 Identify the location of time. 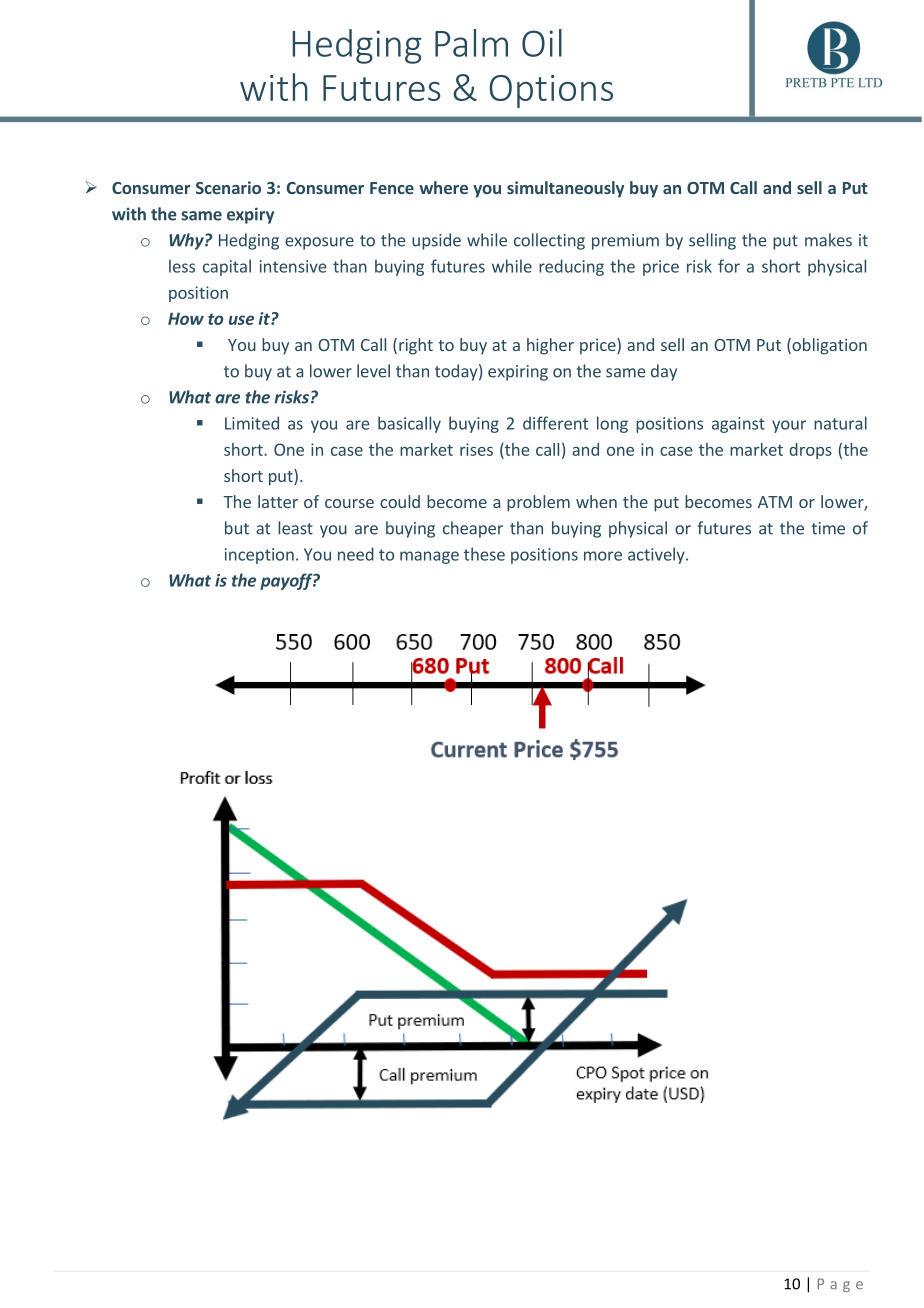
(828, 528).
